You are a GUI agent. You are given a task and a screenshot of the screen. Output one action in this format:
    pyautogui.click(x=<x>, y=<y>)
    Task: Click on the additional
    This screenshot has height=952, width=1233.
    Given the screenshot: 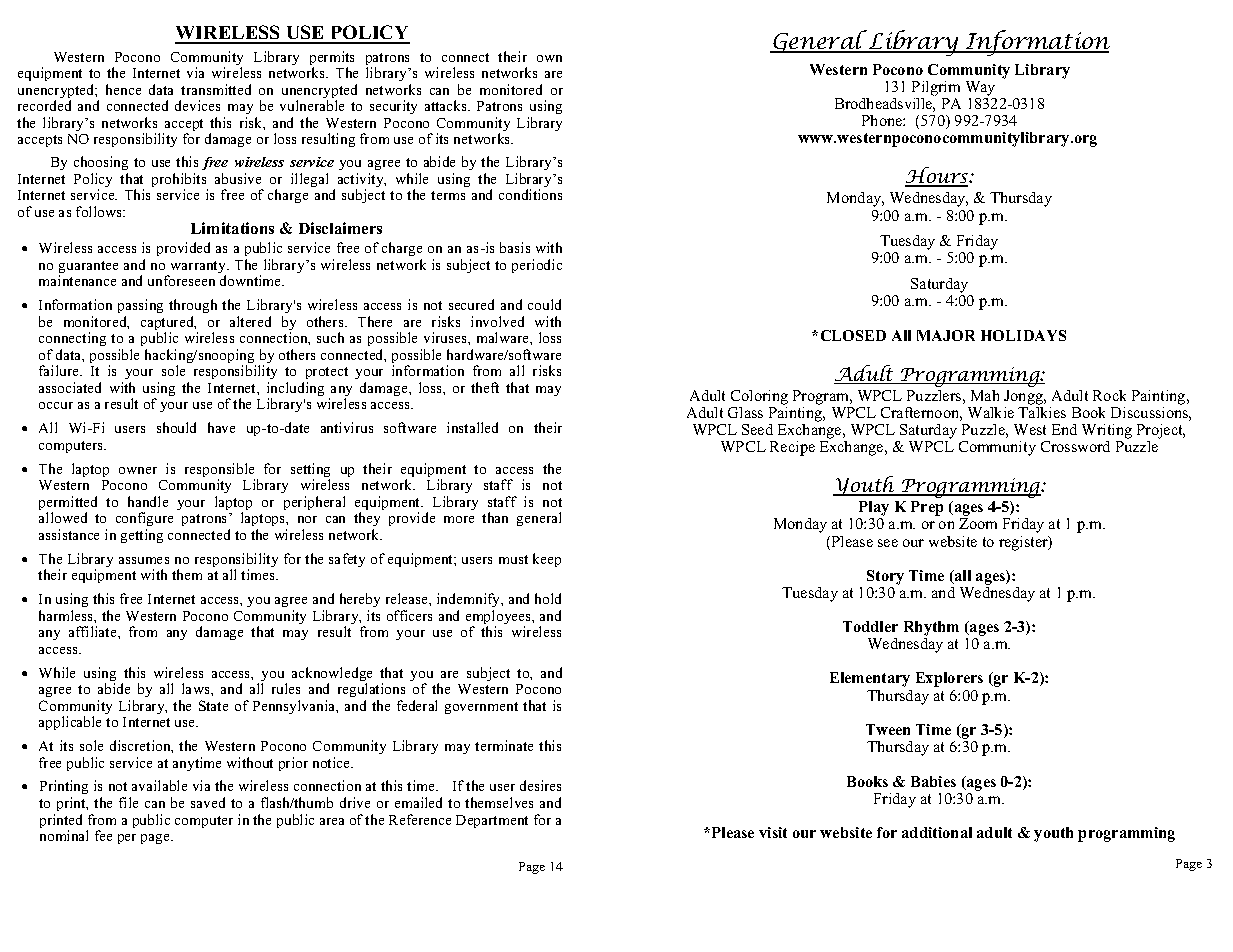 What is the action you would take?
    pyautogui.click(x=937, y=832)
